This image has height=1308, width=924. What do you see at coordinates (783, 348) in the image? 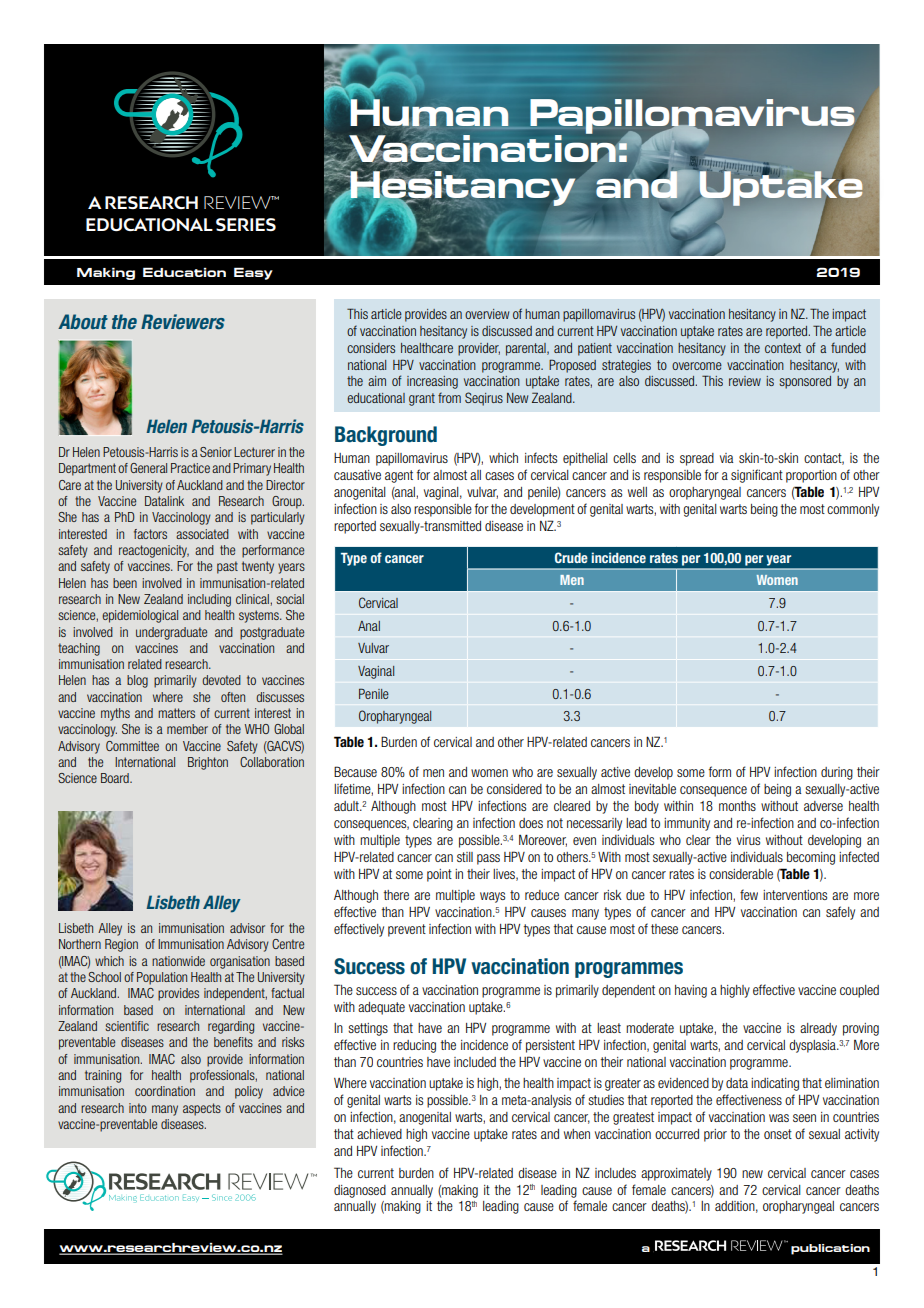
I see `context` at bounding box center [783, 348].
